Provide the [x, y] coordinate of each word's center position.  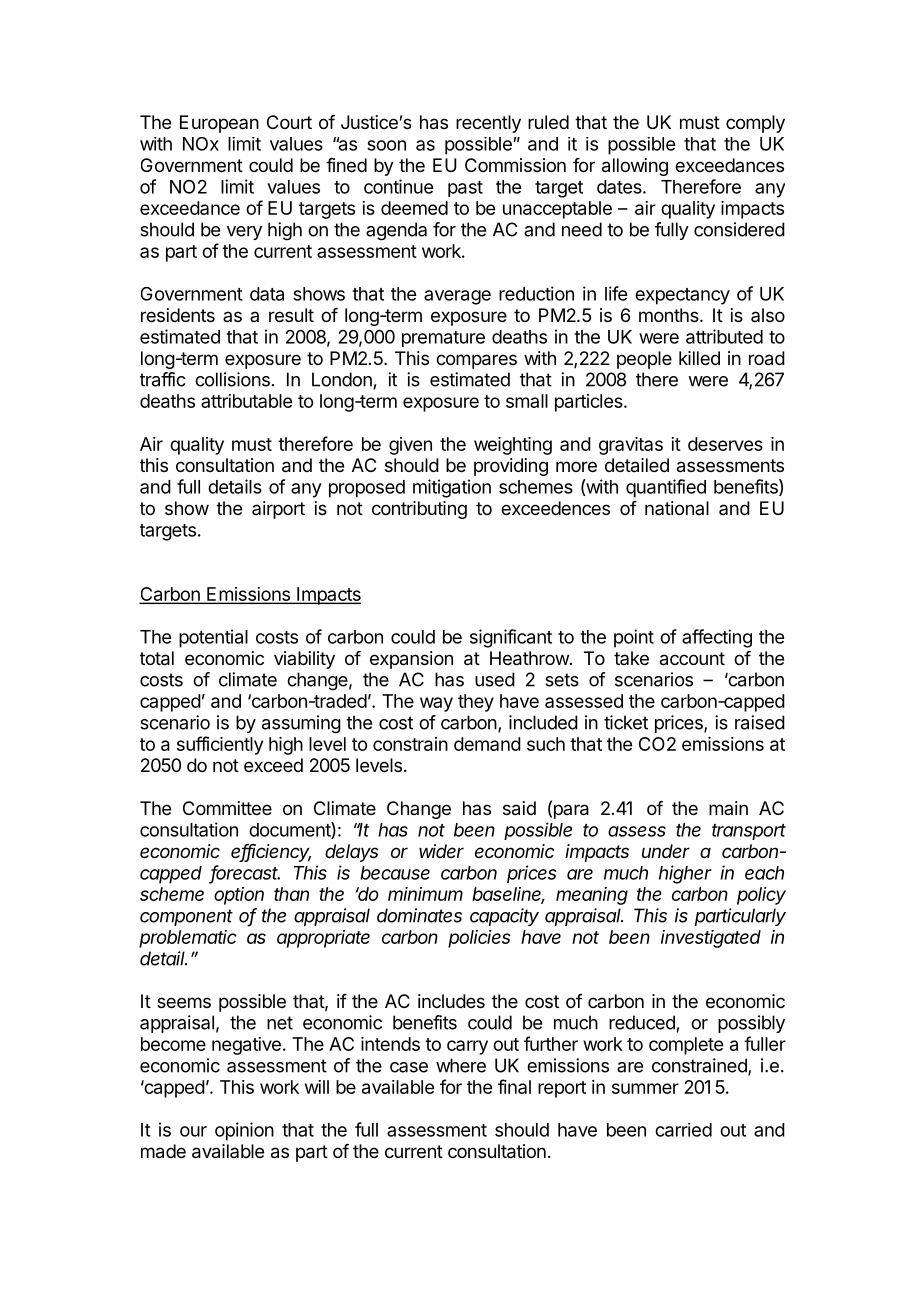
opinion [244, 1131]
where [461, 1065]
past [465, 189]
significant [511, 638]
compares [476, 361]
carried [683, 1130]
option [239, 896]
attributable [246, 401]
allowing [635, 167]
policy [761, 896]
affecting [717, 638]
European [219, 124]
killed [699, 358]
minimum [425, 894]
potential [213, 638]
